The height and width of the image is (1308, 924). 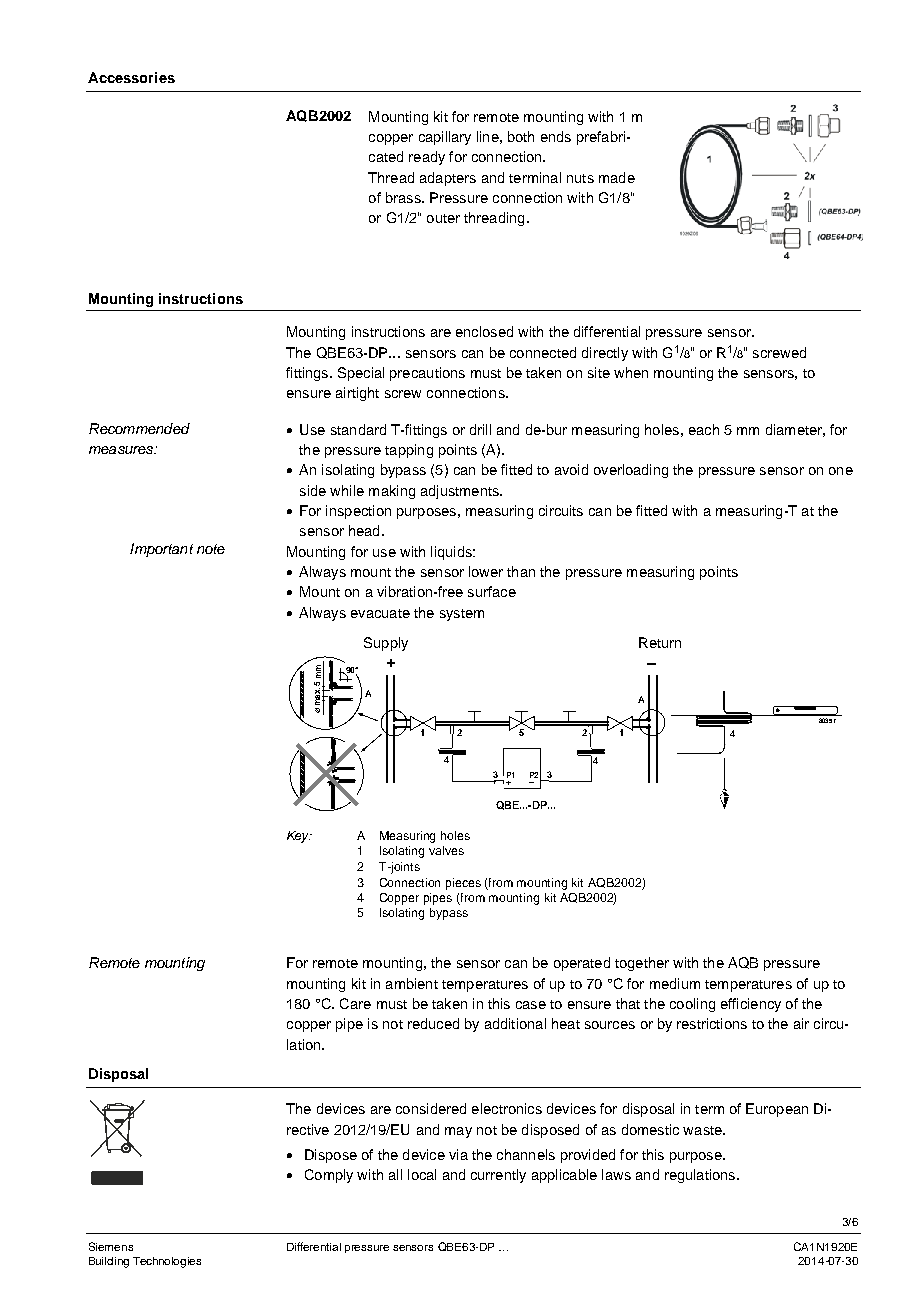 I want to click on system, so click(x=462, y=615).
